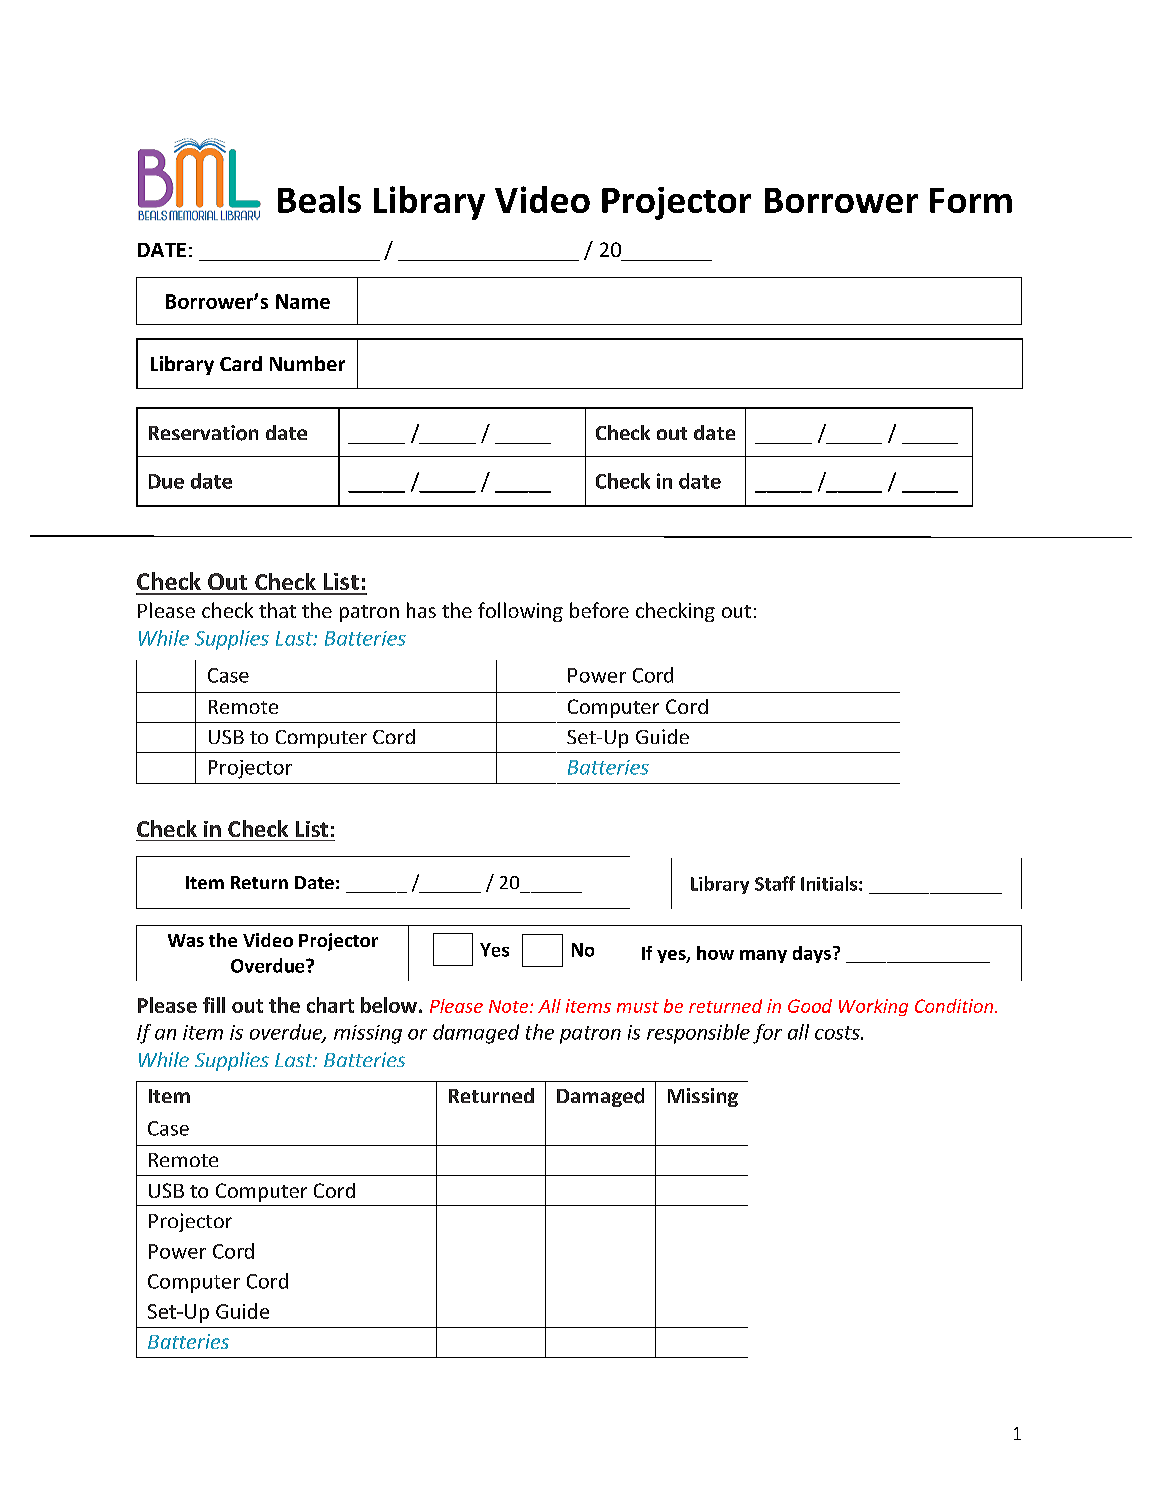 This screenshot has height=1498, width=1158. Describe the element at coordinates (307, 363) in the screenshot. I see `Number` at that location.
